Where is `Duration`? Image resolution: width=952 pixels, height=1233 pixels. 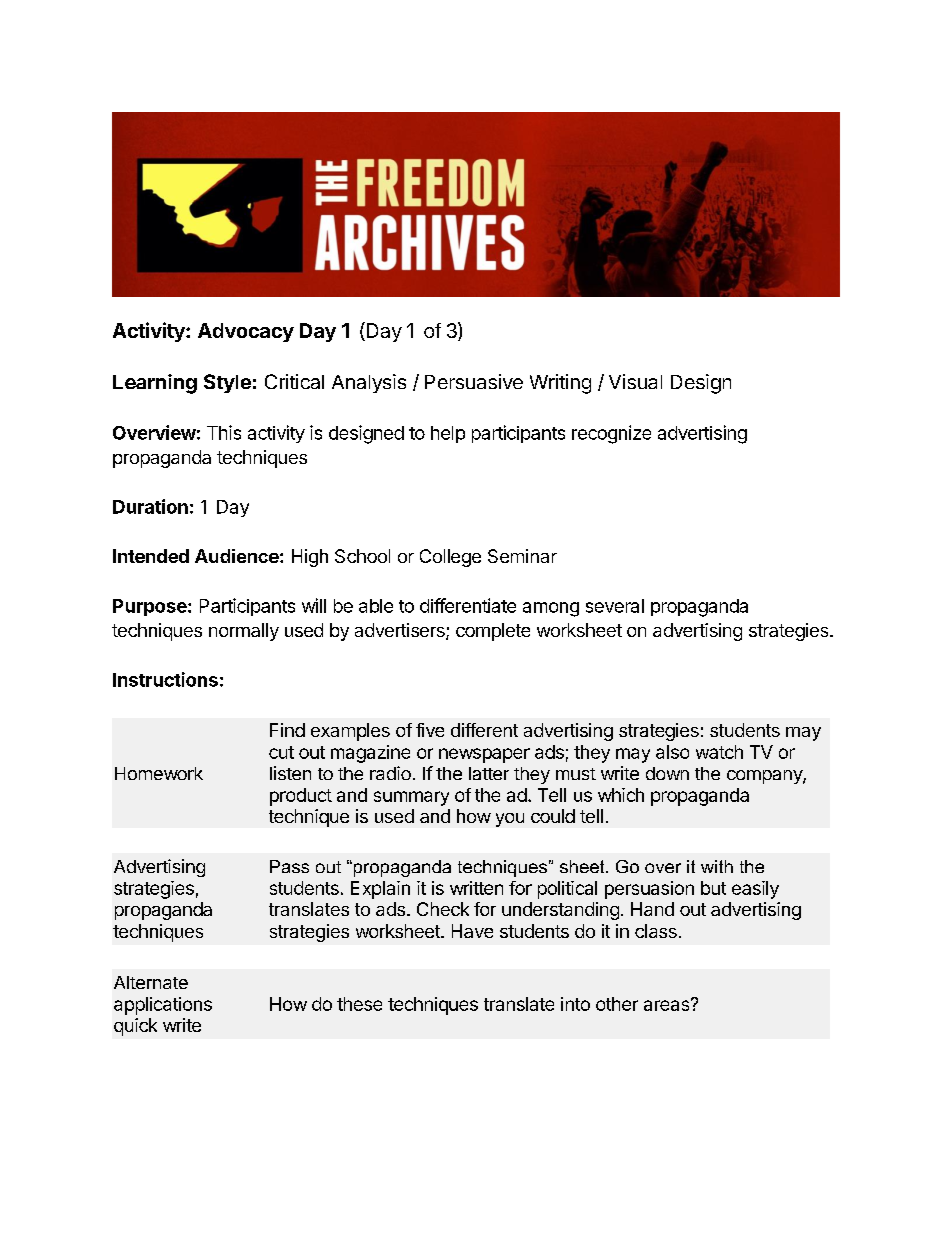 Duration is located at coordinates (150, 506).
